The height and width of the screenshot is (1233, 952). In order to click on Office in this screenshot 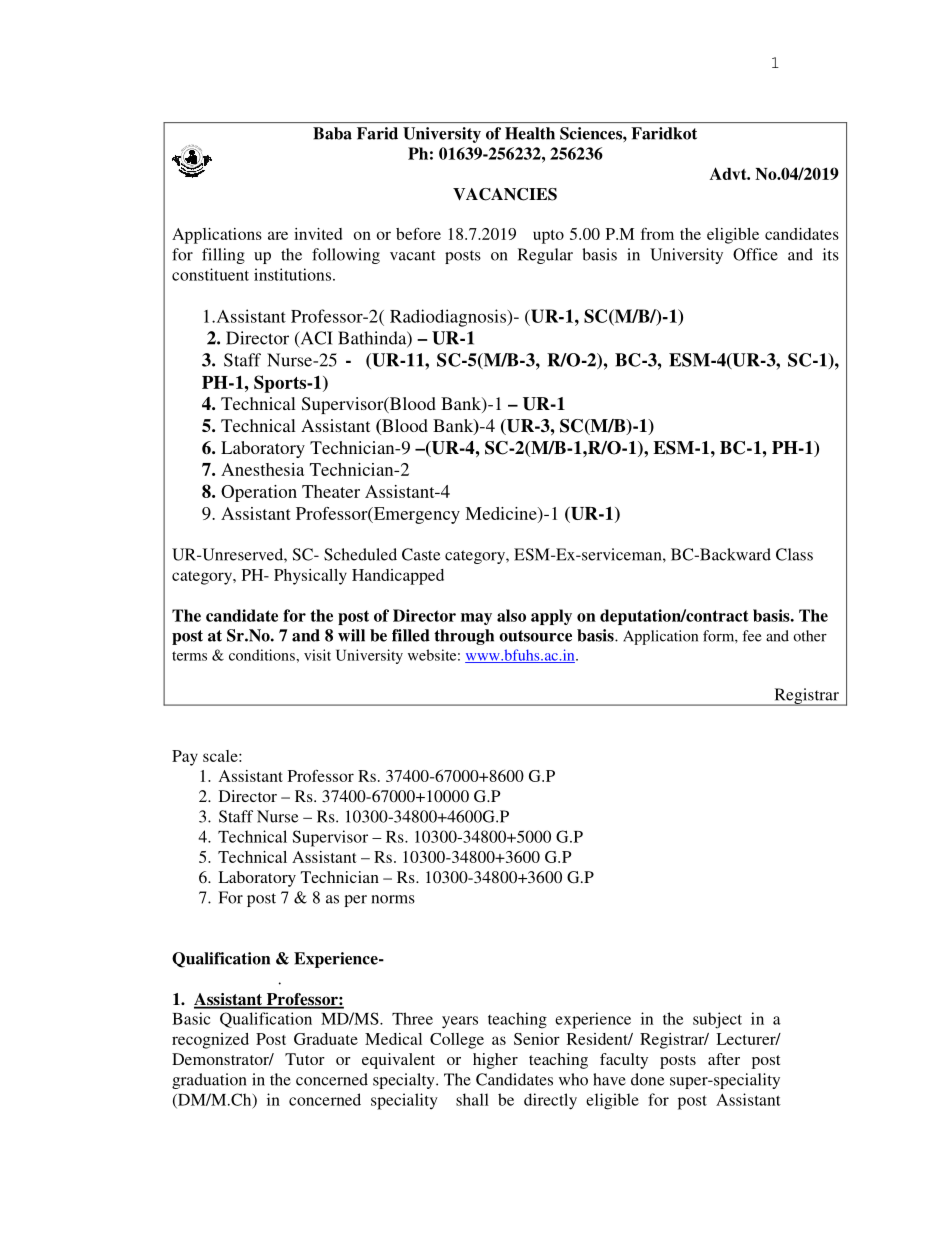, I will do `click(755, 254)`.
